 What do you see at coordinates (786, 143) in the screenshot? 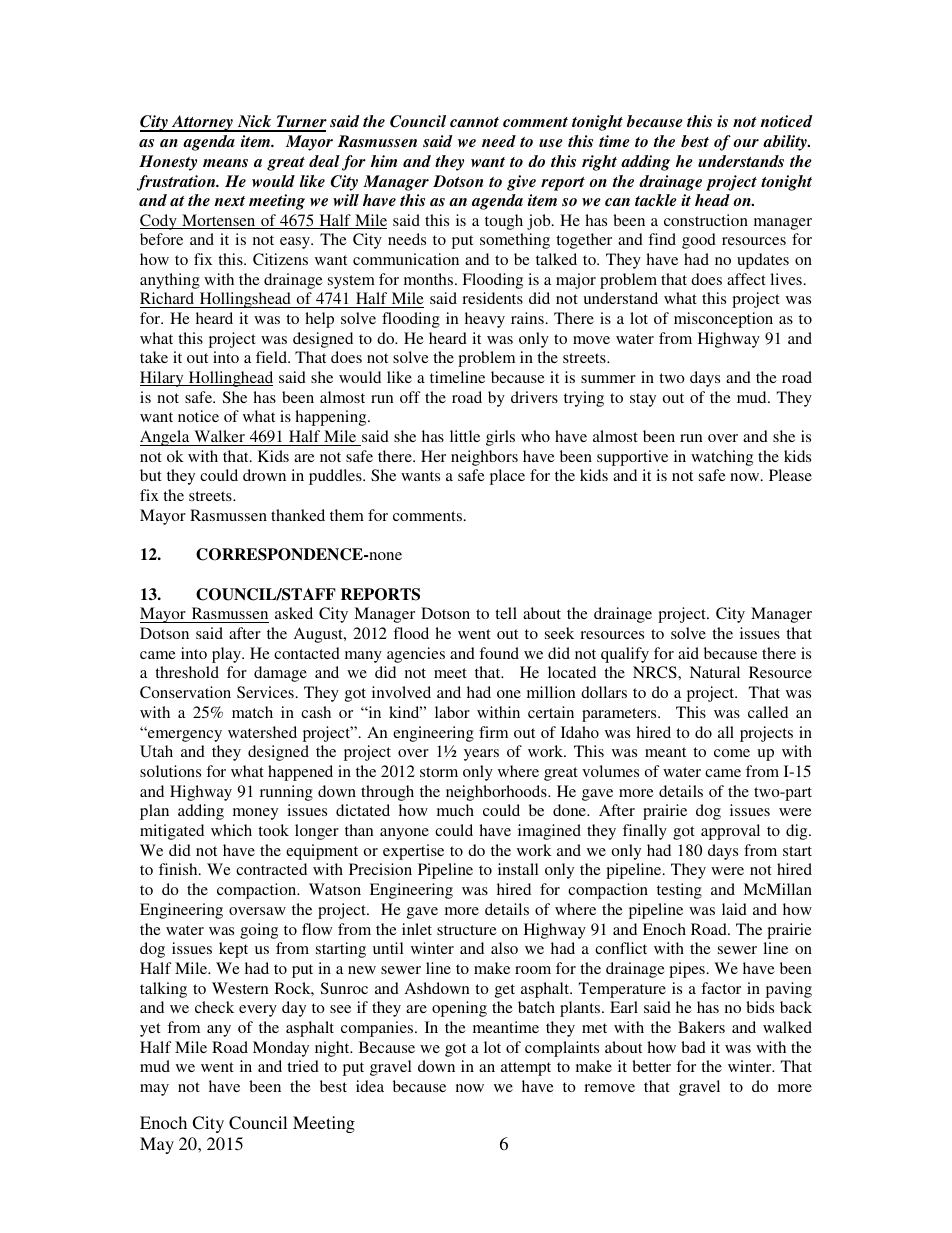
I see `ability` at bounding box center [786, 143].
